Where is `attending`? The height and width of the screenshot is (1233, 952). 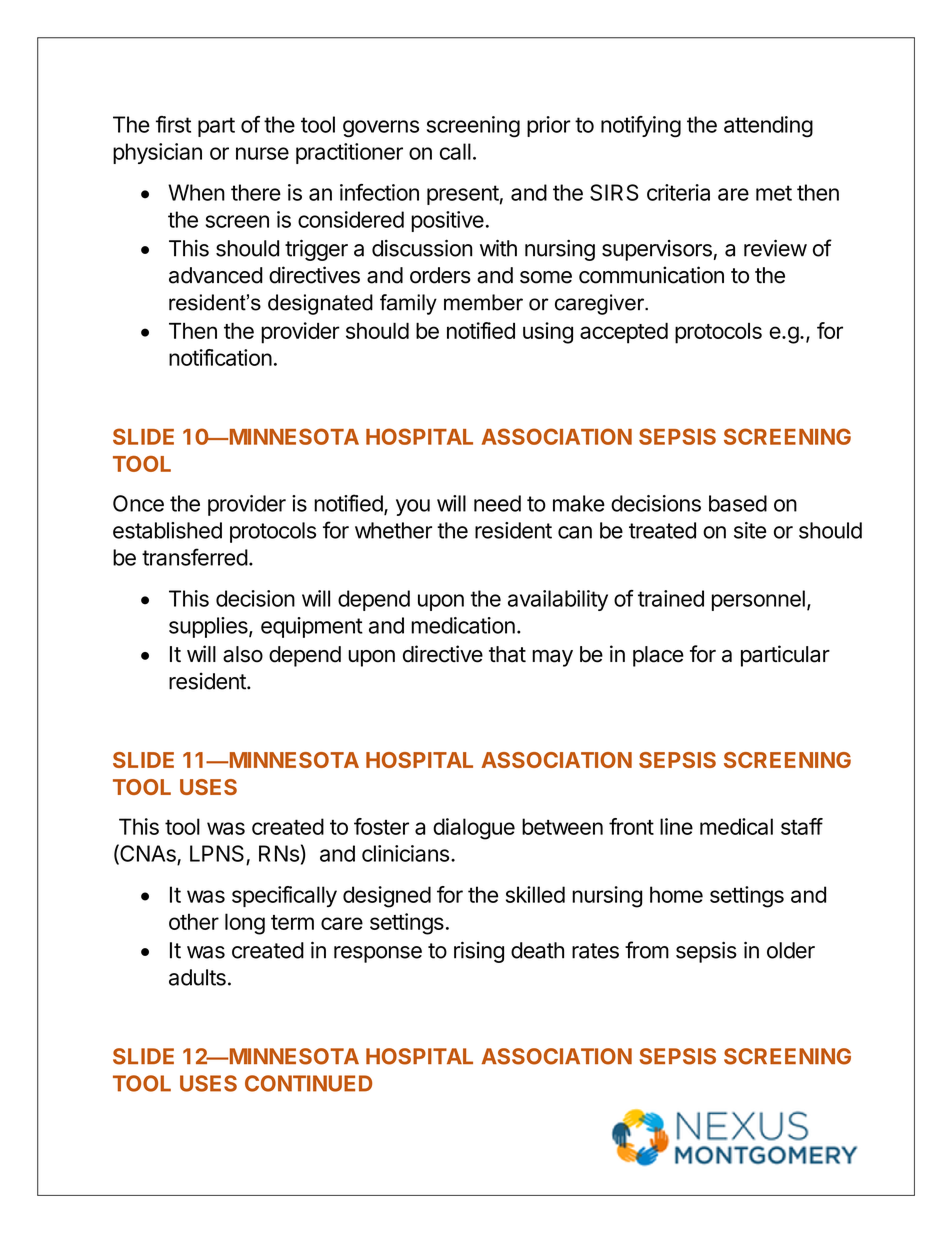 attending is located at coordinates (768, 127).
